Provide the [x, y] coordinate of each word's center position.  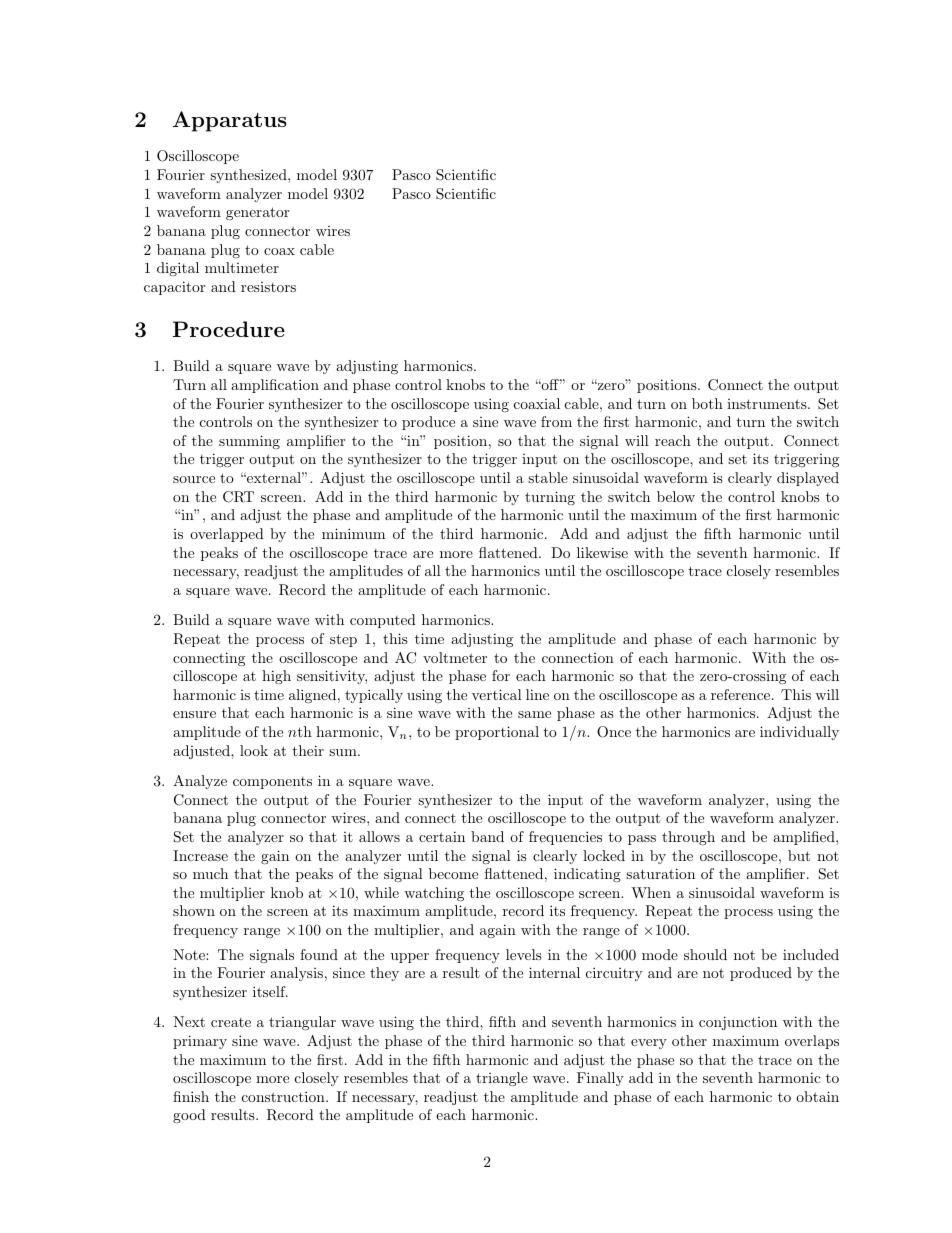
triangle [502, 1079]
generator [257, 213]
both [707, 403]
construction [284, 1096]
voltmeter [455, 657]
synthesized [249, 176]
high [276, 677]
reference [742, 694]
